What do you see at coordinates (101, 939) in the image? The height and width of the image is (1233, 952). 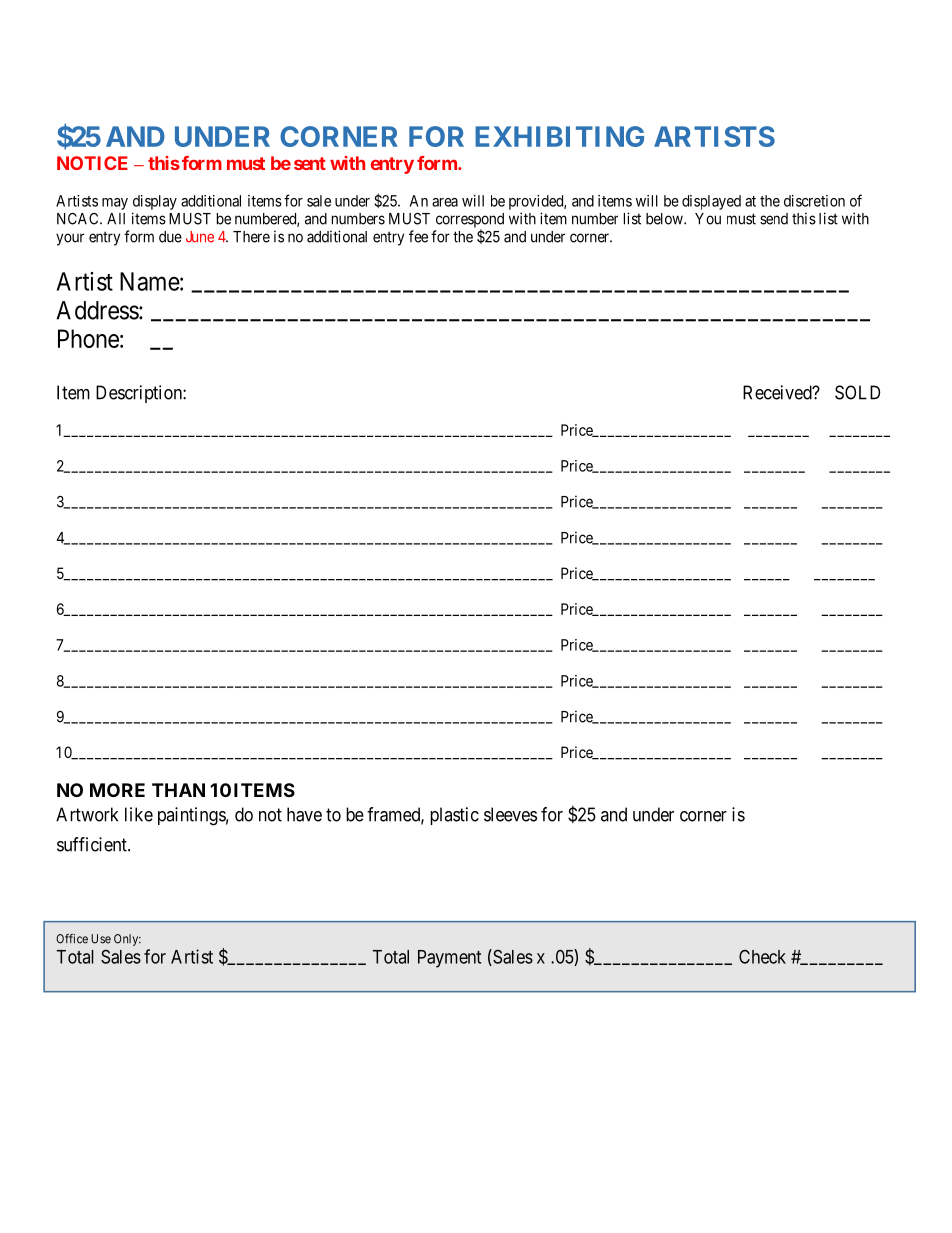 I see `Use` at bounding box center [101, 939].
